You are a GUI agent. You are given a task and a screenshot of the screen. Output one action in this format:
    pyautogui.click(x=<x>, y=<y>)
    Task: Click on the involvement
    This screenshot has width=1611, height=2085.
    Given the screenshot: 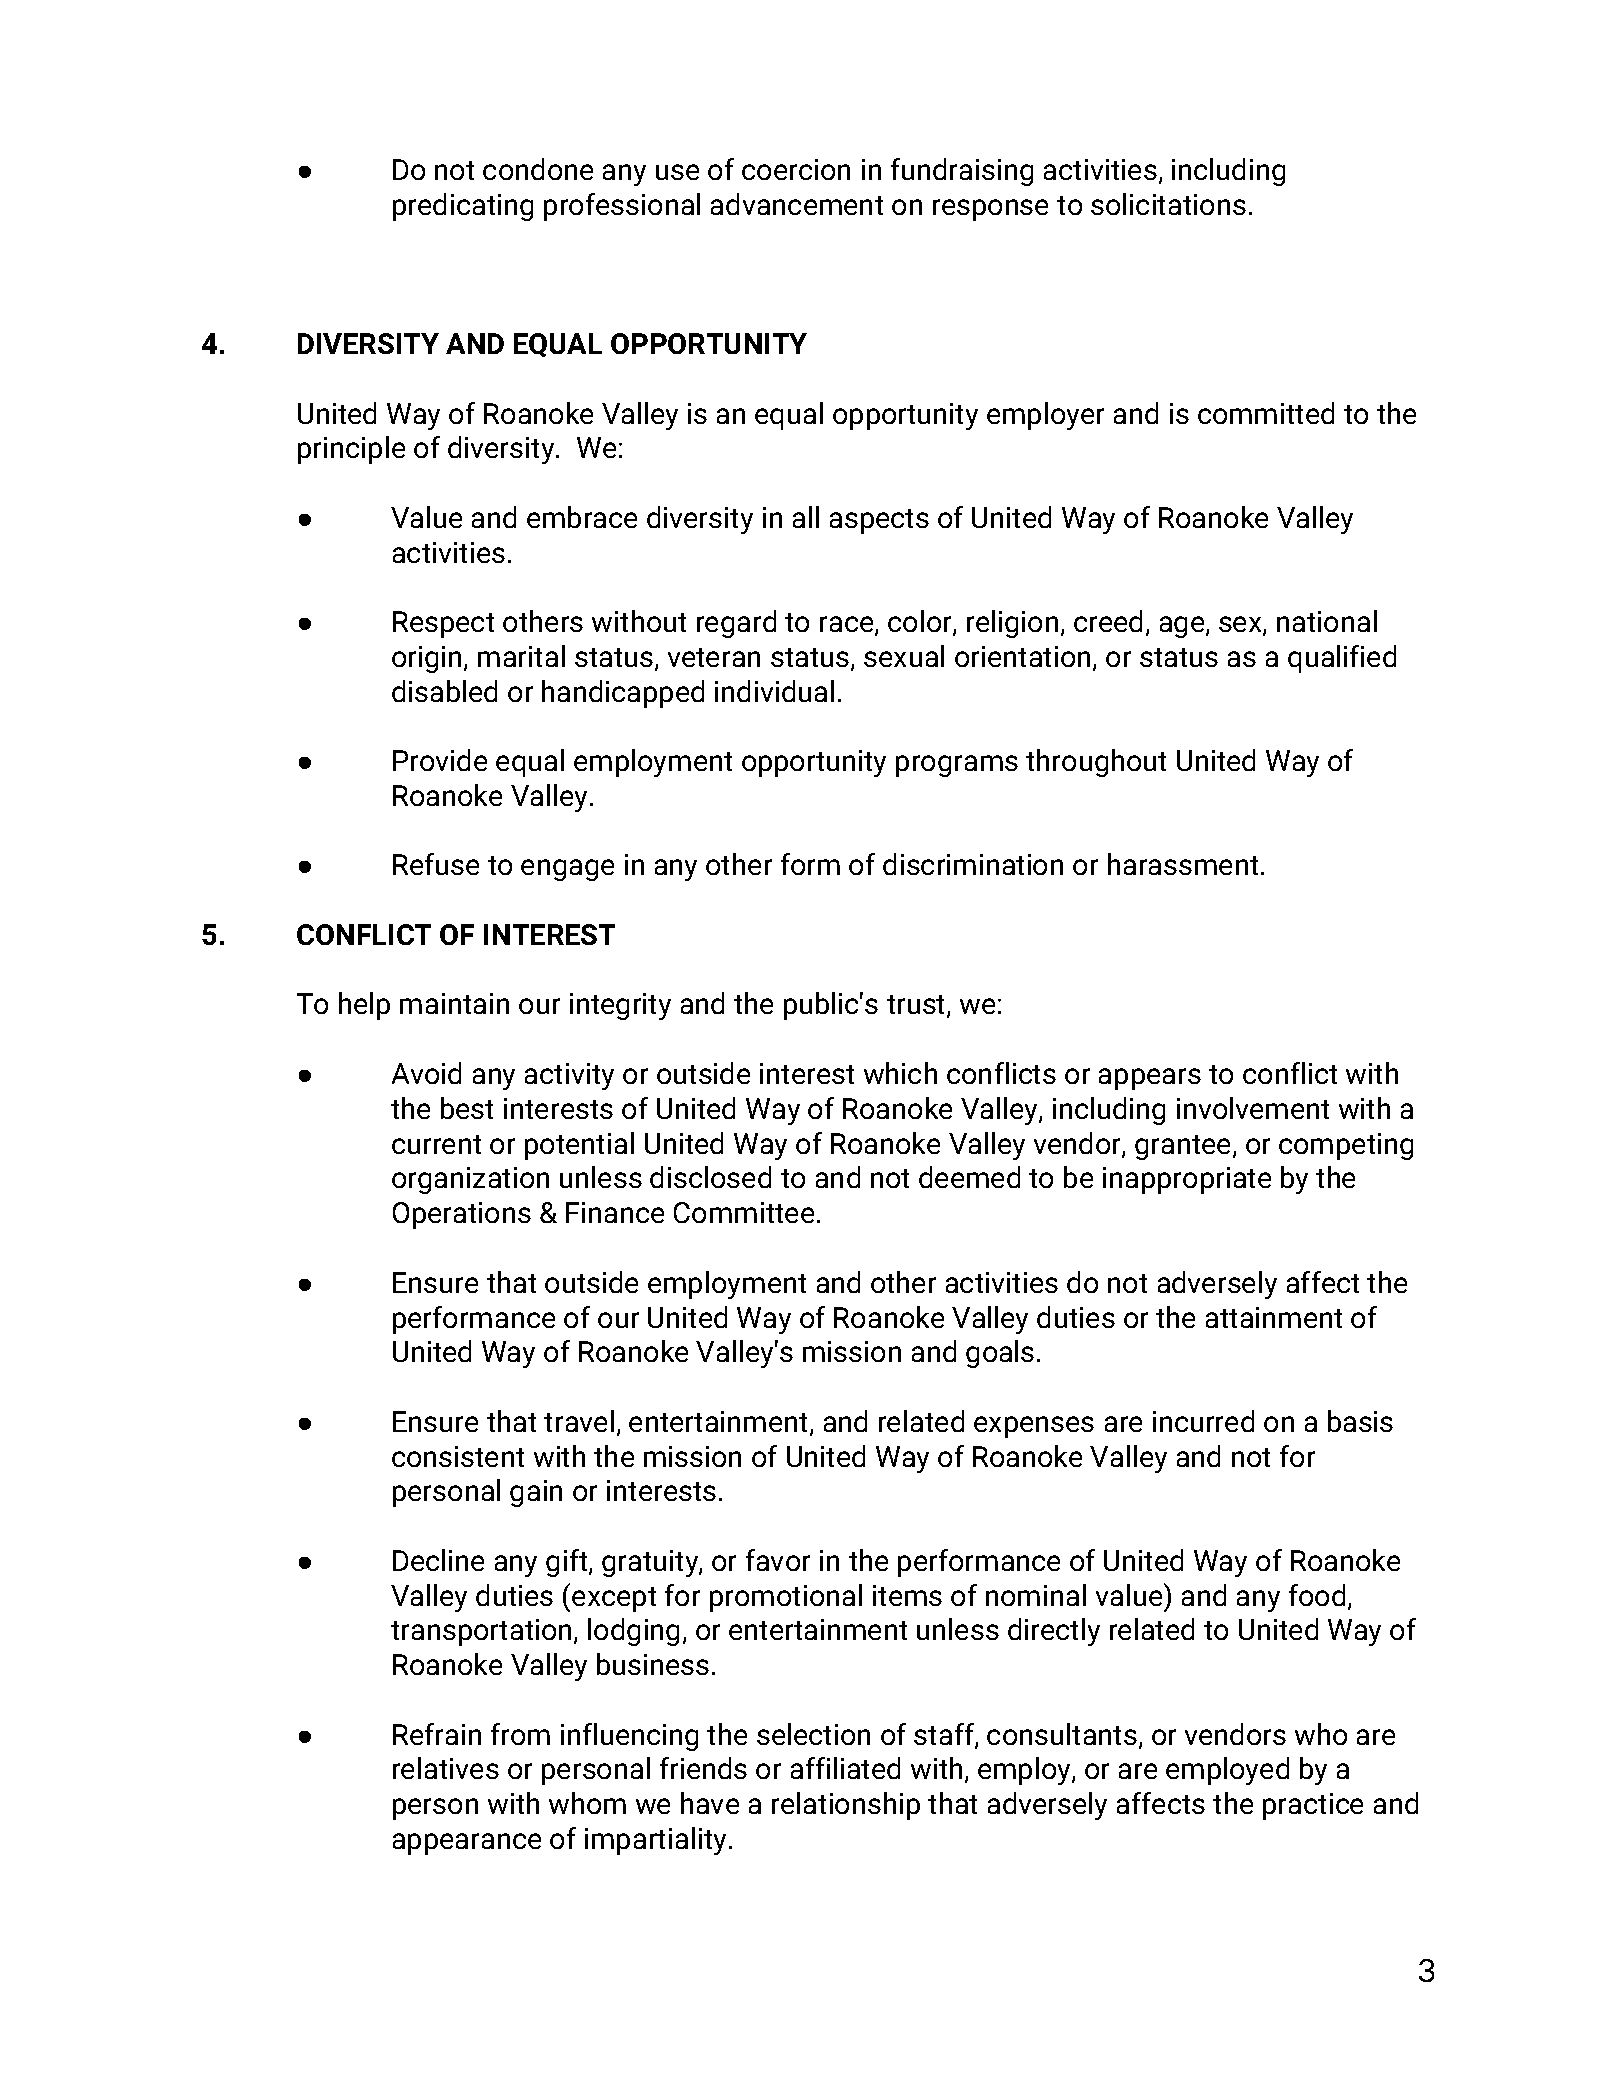 What is the action you would take?
    pyautogui.click(x=1253, y=1108)
